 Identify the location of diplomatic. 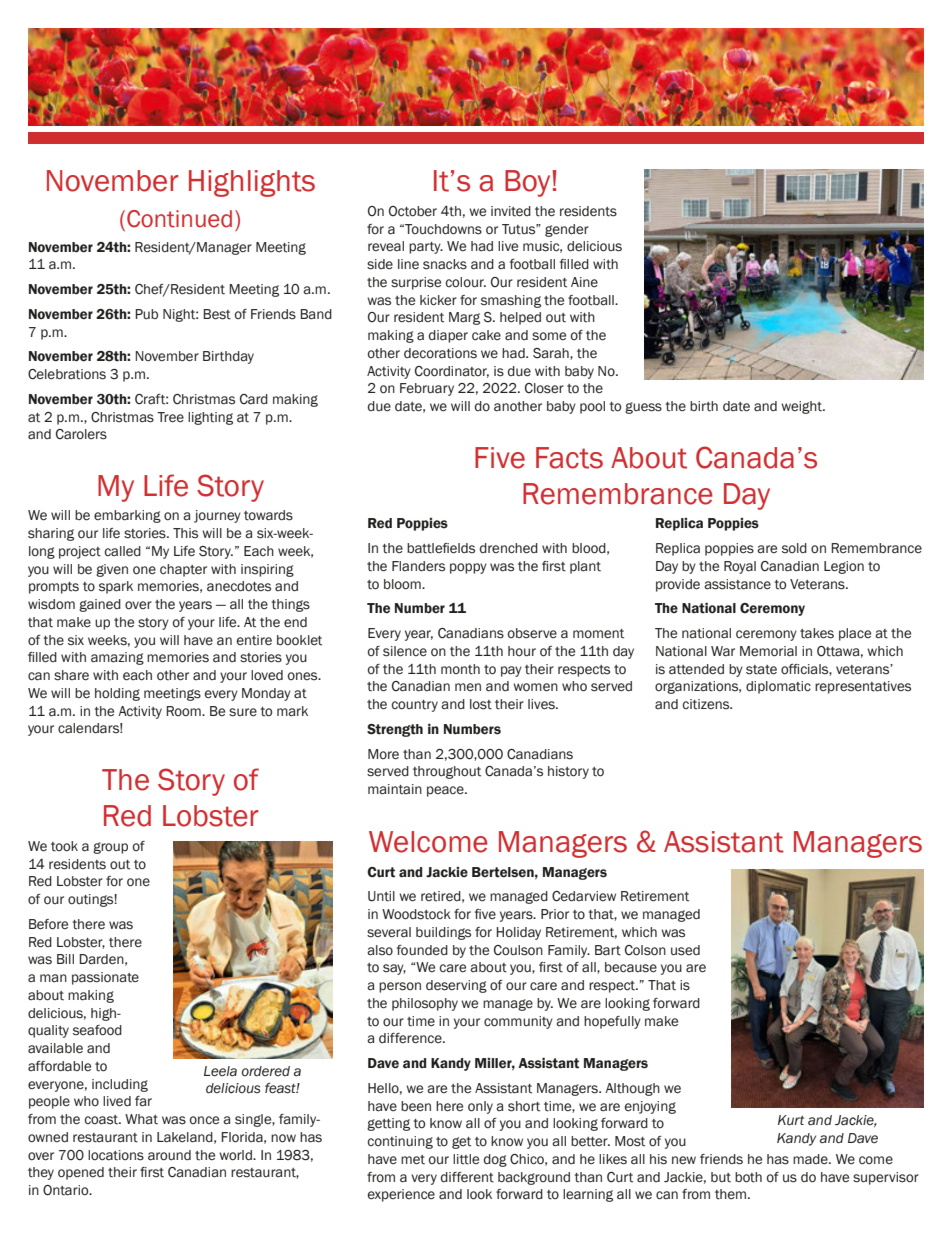
(778, 687).
